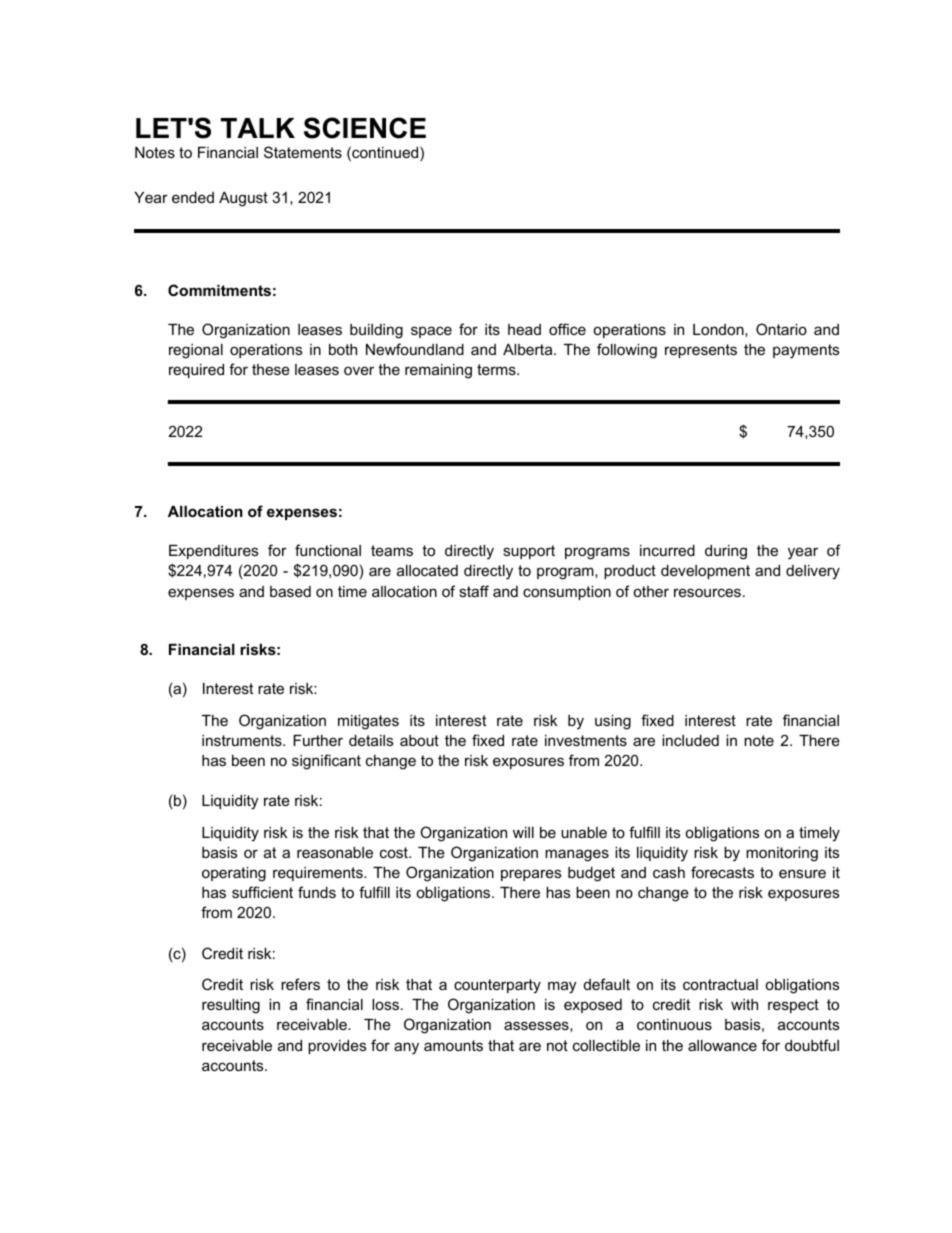  I want to click on Ontario, so click(781, 329).
